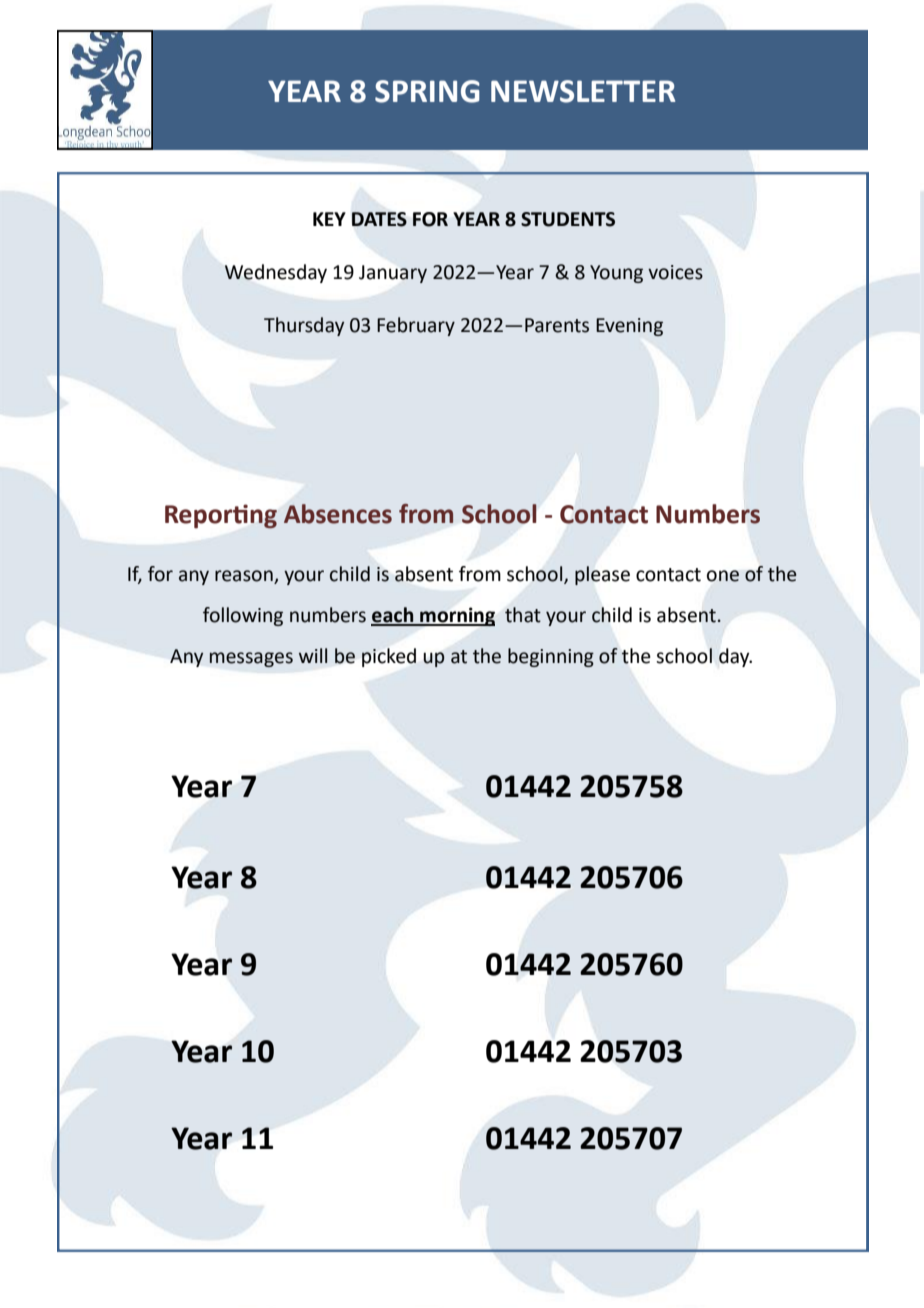  Describe the element at coordinates (568, 219) in the document. I see `STUDENTS` at that location.
